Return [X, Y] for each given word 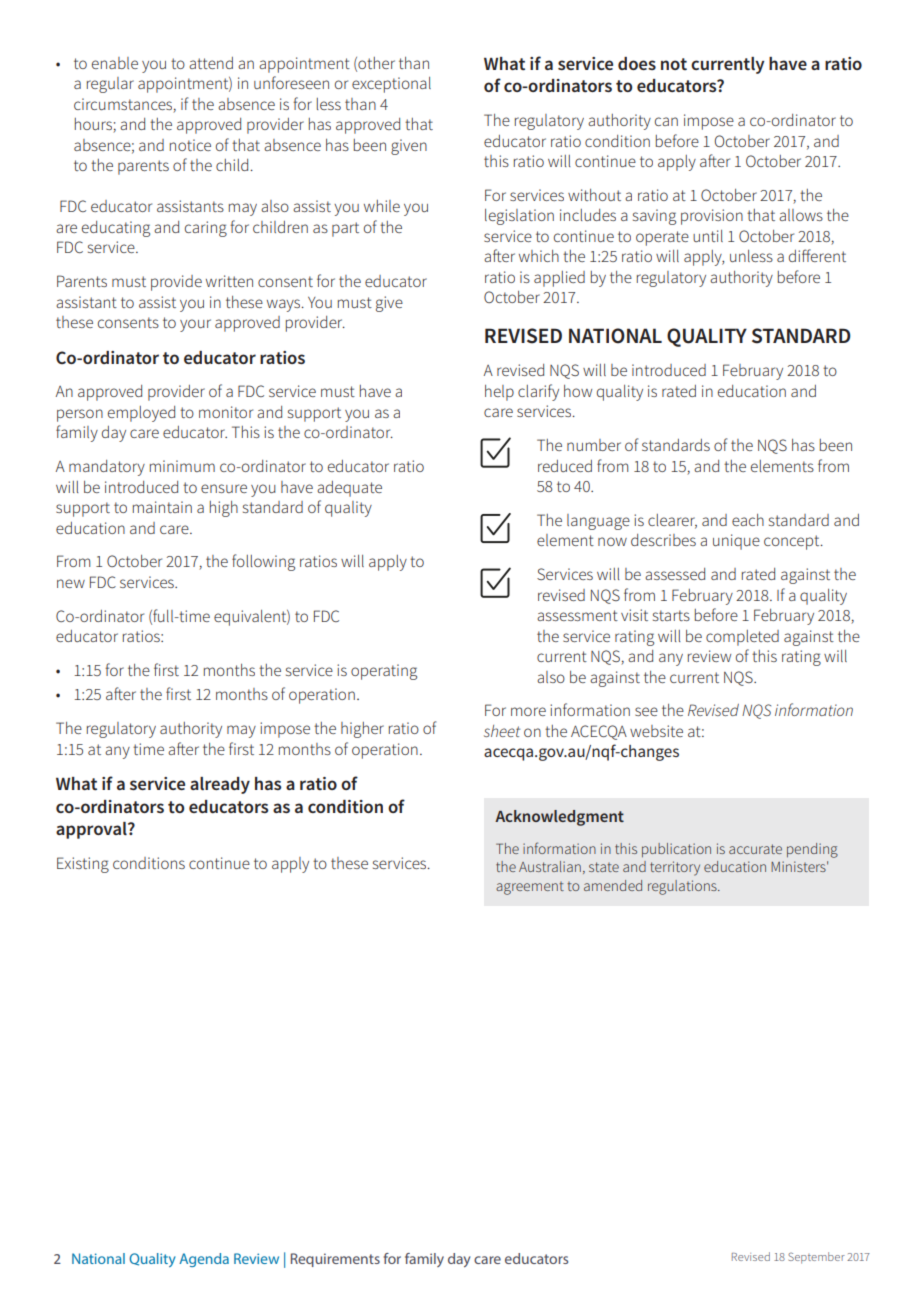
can [666, 121]
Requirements [335, 1260]
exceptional [391, 85]
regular [110, 85]
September [816, 1258]
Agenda [204, 1260]
